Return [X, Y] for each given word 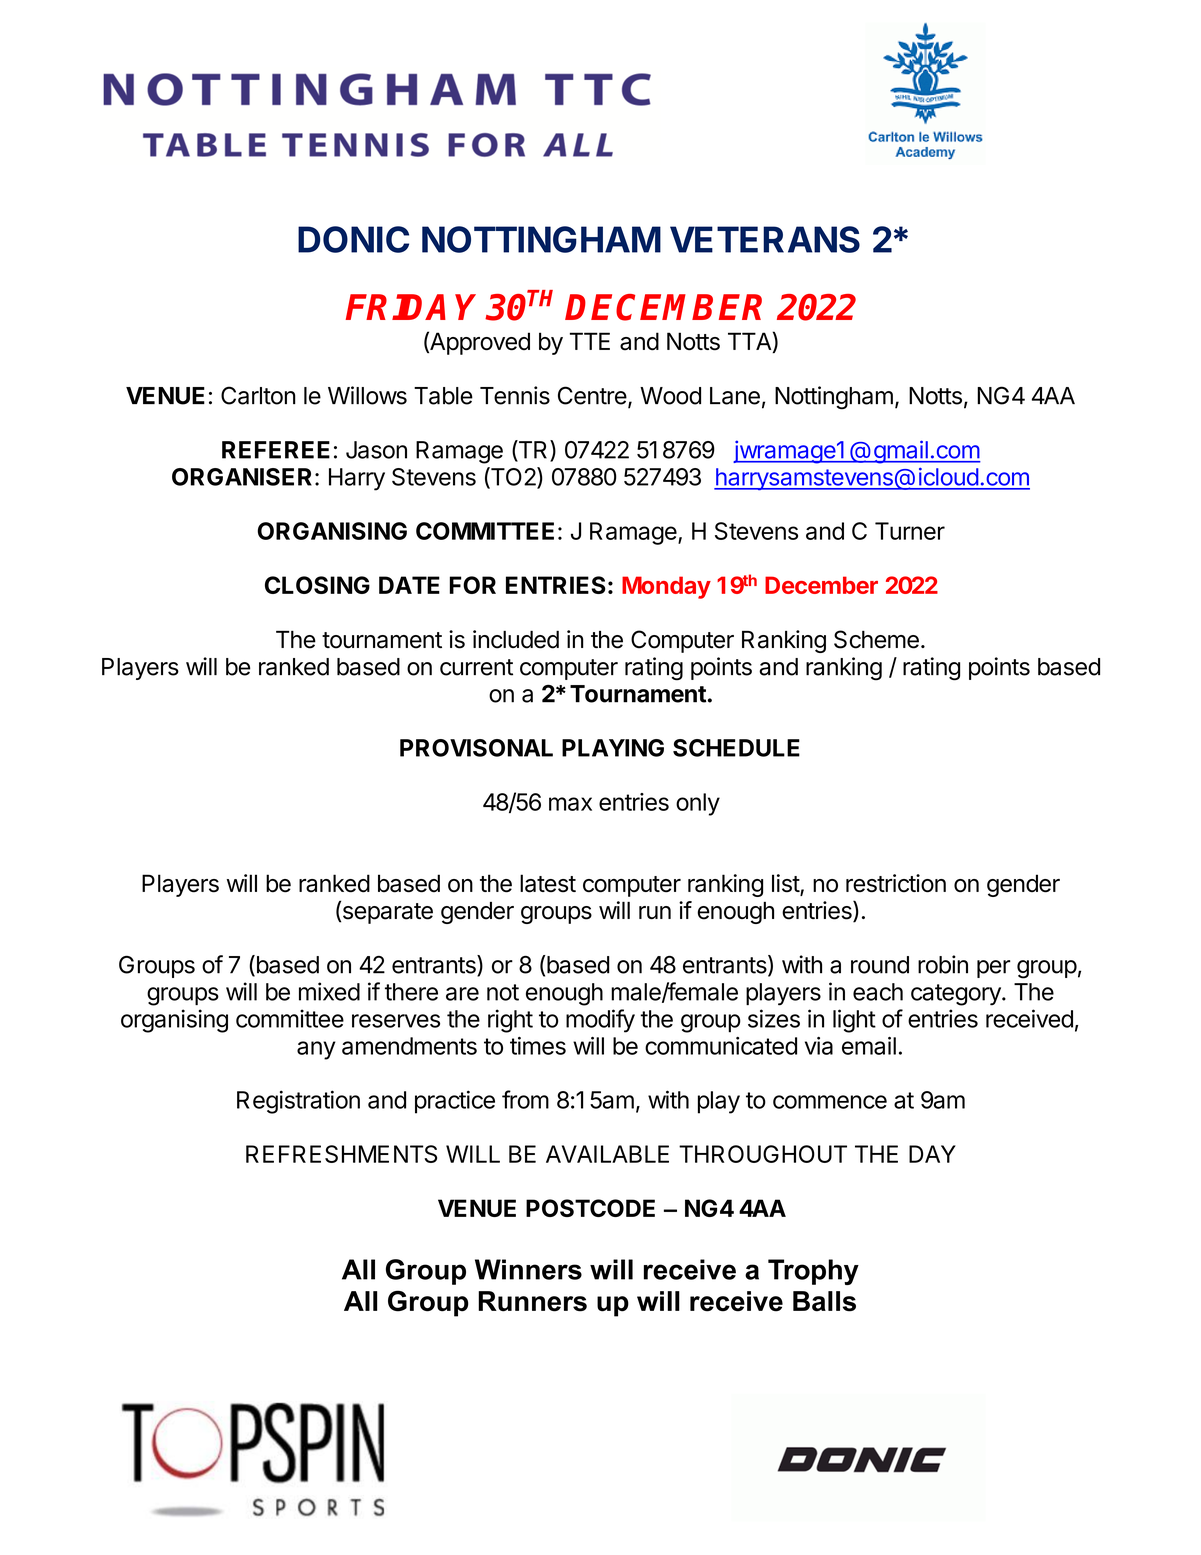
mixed [329, 991]
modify [600, 1021]
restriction [896, 883]
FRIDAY [411, 307]
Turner [910, 531]
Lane [735, 396]
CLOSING [317, 585]
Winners [528, 1269]
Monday [666, 587]
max [570, 804]
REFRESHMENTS [341, 1154]
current [476, 667]
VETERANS [765, 239]
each [878, 992]
